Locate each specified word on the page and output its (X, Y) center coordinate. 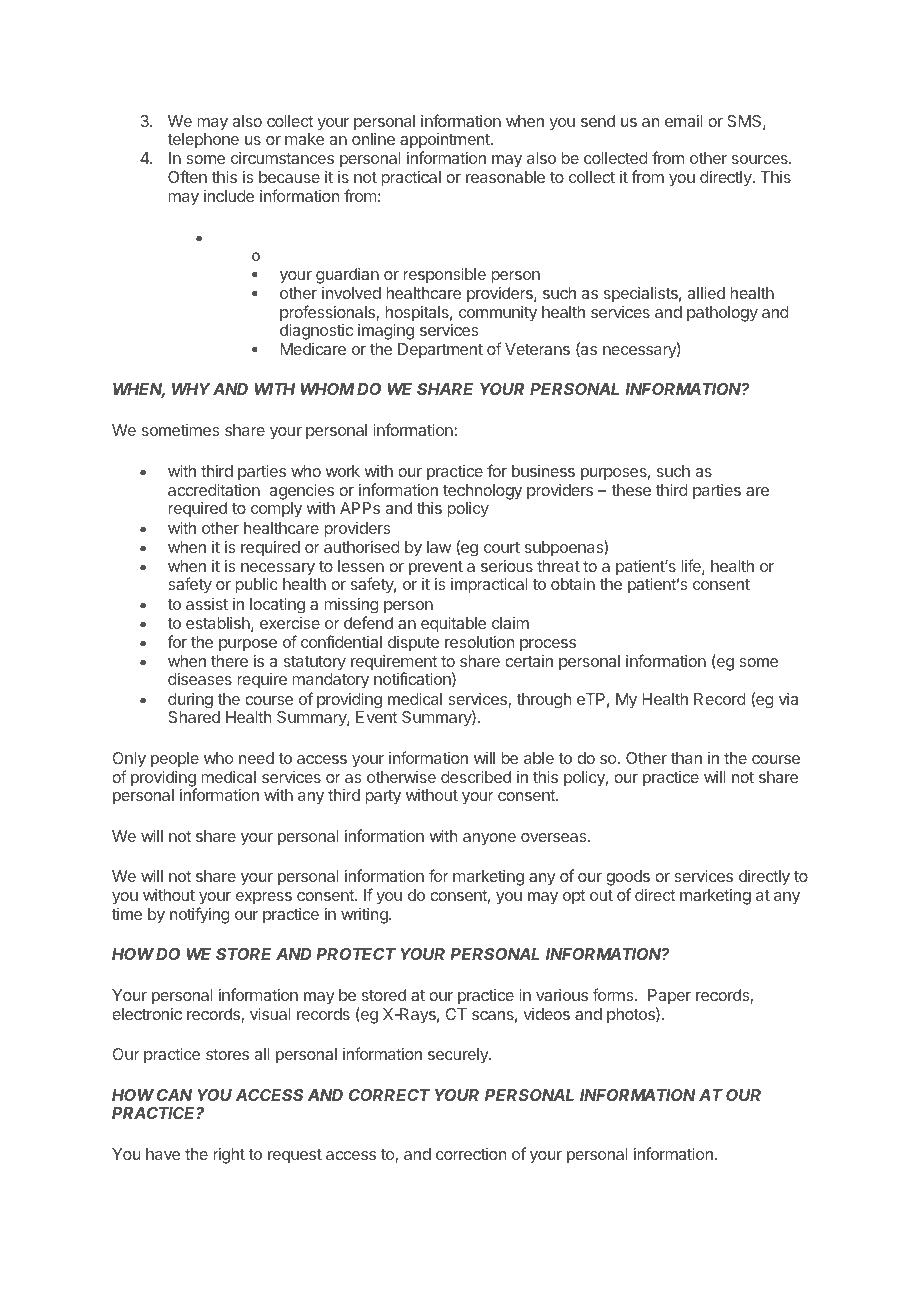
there (229, 661)
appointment (446, 142)
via (788, 699)
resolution (479, 642)
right (229, 1156)
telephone (203, 141)
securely (459, 1056)
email (683, 121)
